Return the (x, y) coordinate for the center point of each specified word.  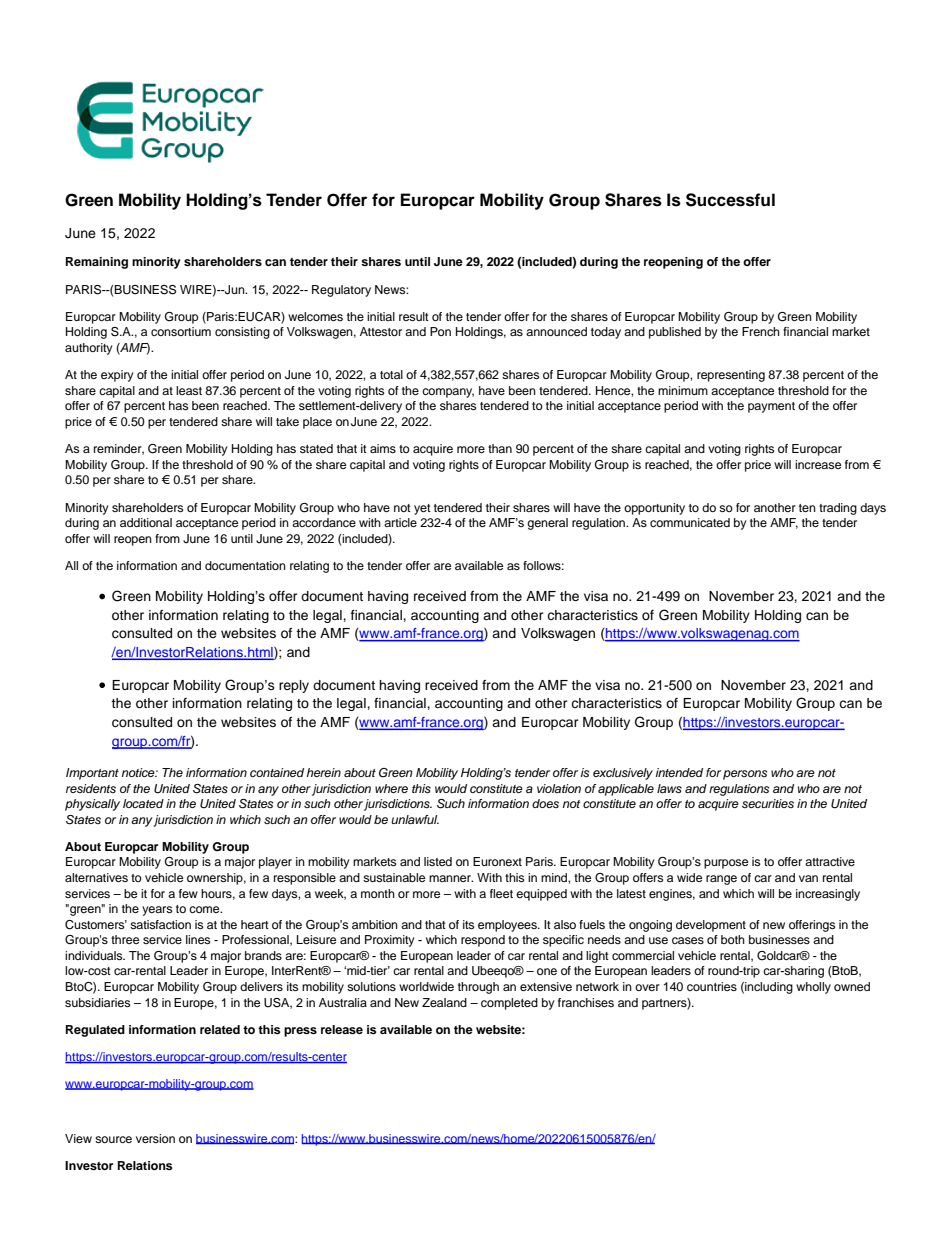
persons (745, 775)
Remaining (97, 263)
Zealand (444, 1002)
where (391, 788)
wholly (813, 988)
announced (556, 331)
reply (294, 686)
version (155, 1138)
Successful (730, 200)
